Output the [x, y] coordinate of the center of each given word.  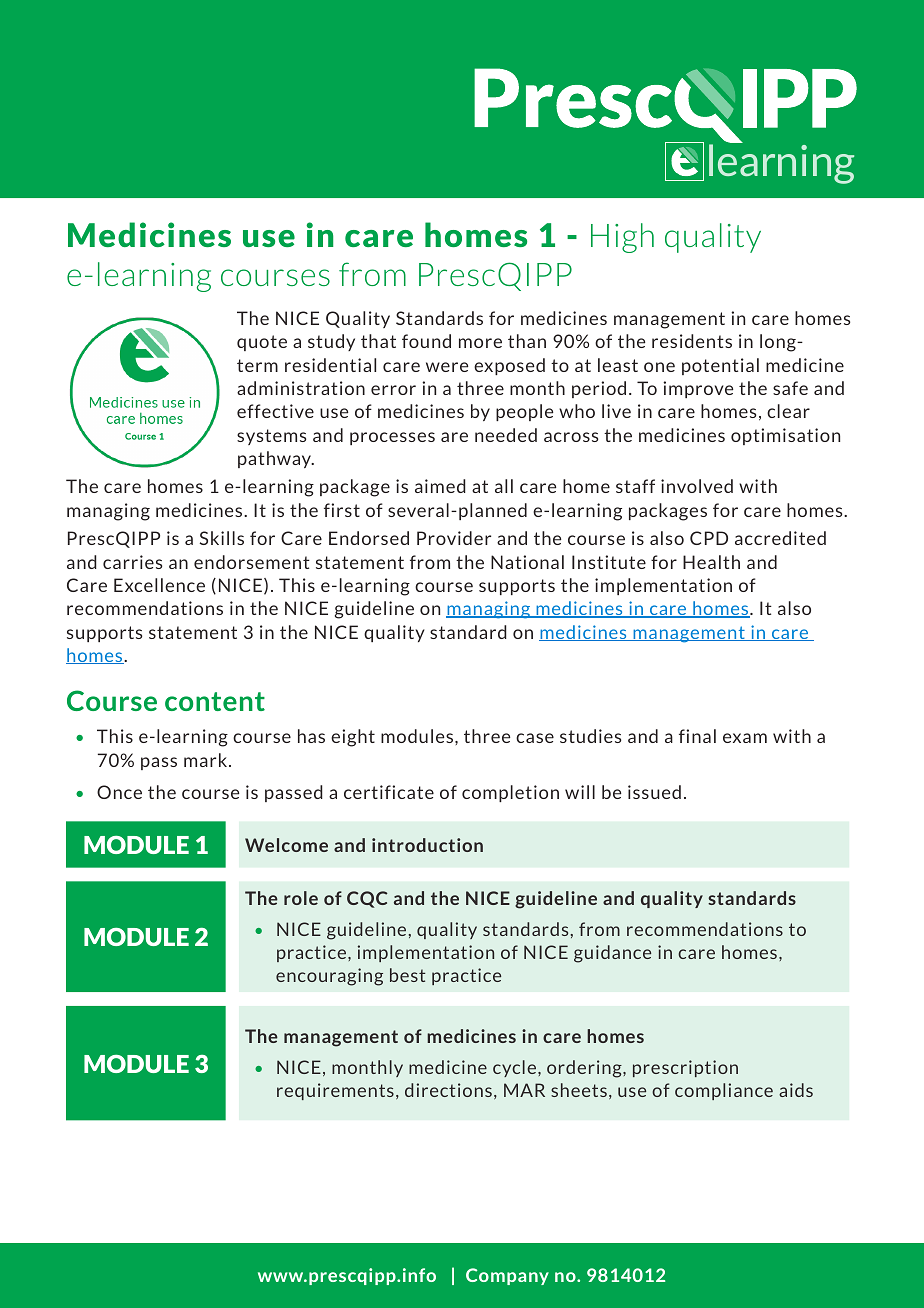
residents [692, 341]
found [426, 341]
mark [205, 760]
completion [510, 793]
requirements [335, 1091]
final [697, 736]
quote [262, 343]
